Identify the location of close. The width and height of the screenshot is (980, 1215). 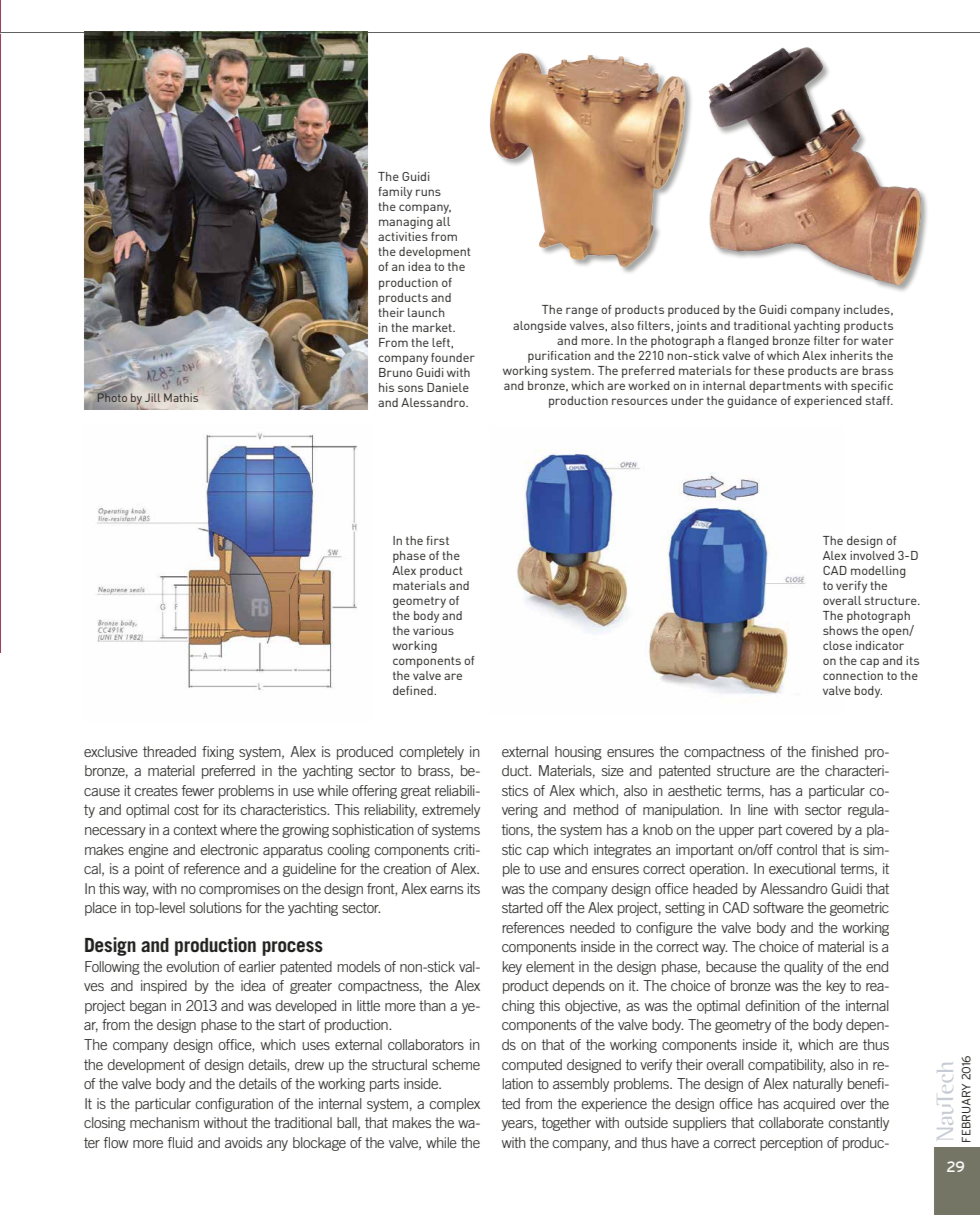
(837, 645).
